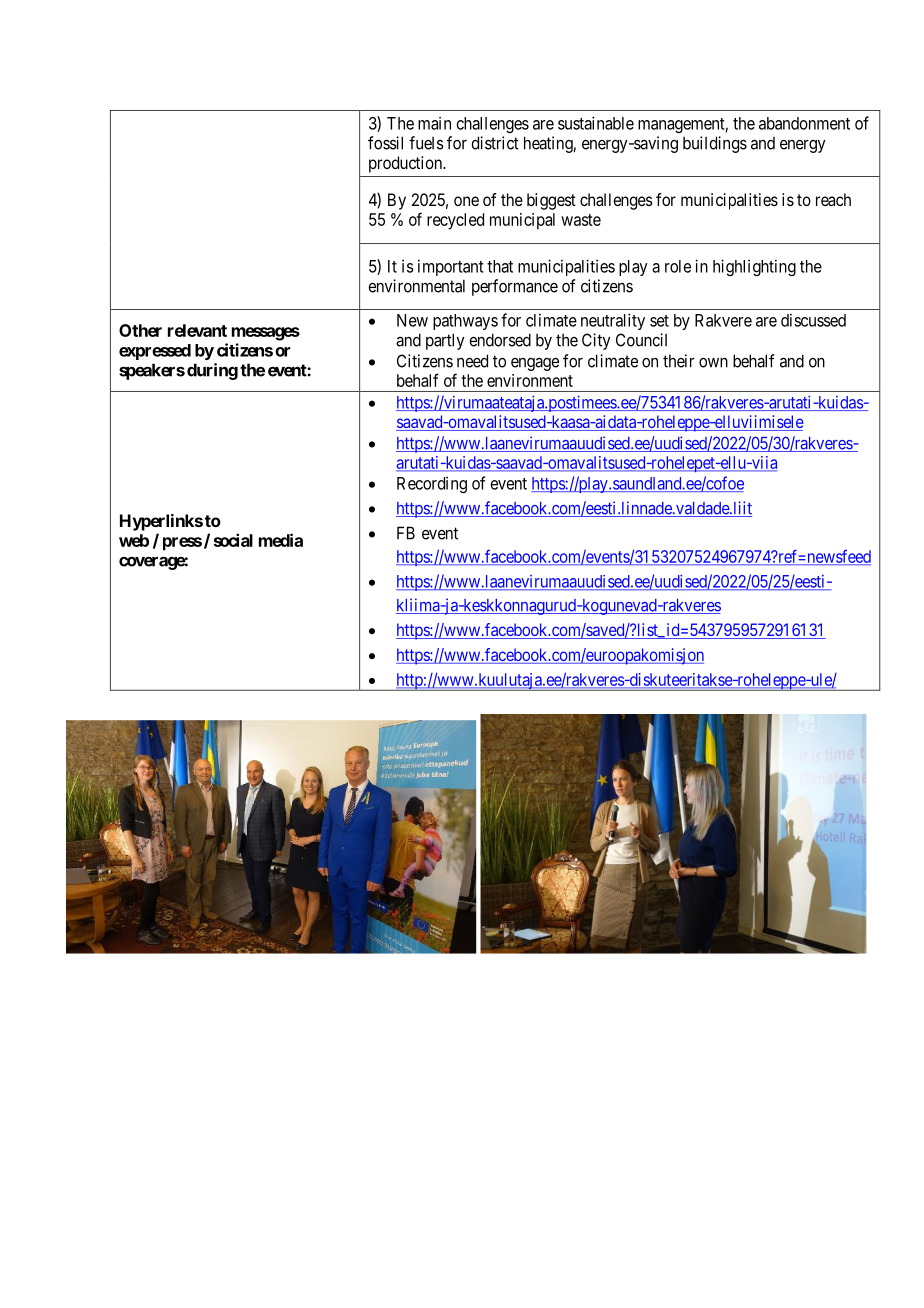 This page has height=1308, width=924. Describe the element at coordinates (713, 363) in the page. I see `own` at that location.
